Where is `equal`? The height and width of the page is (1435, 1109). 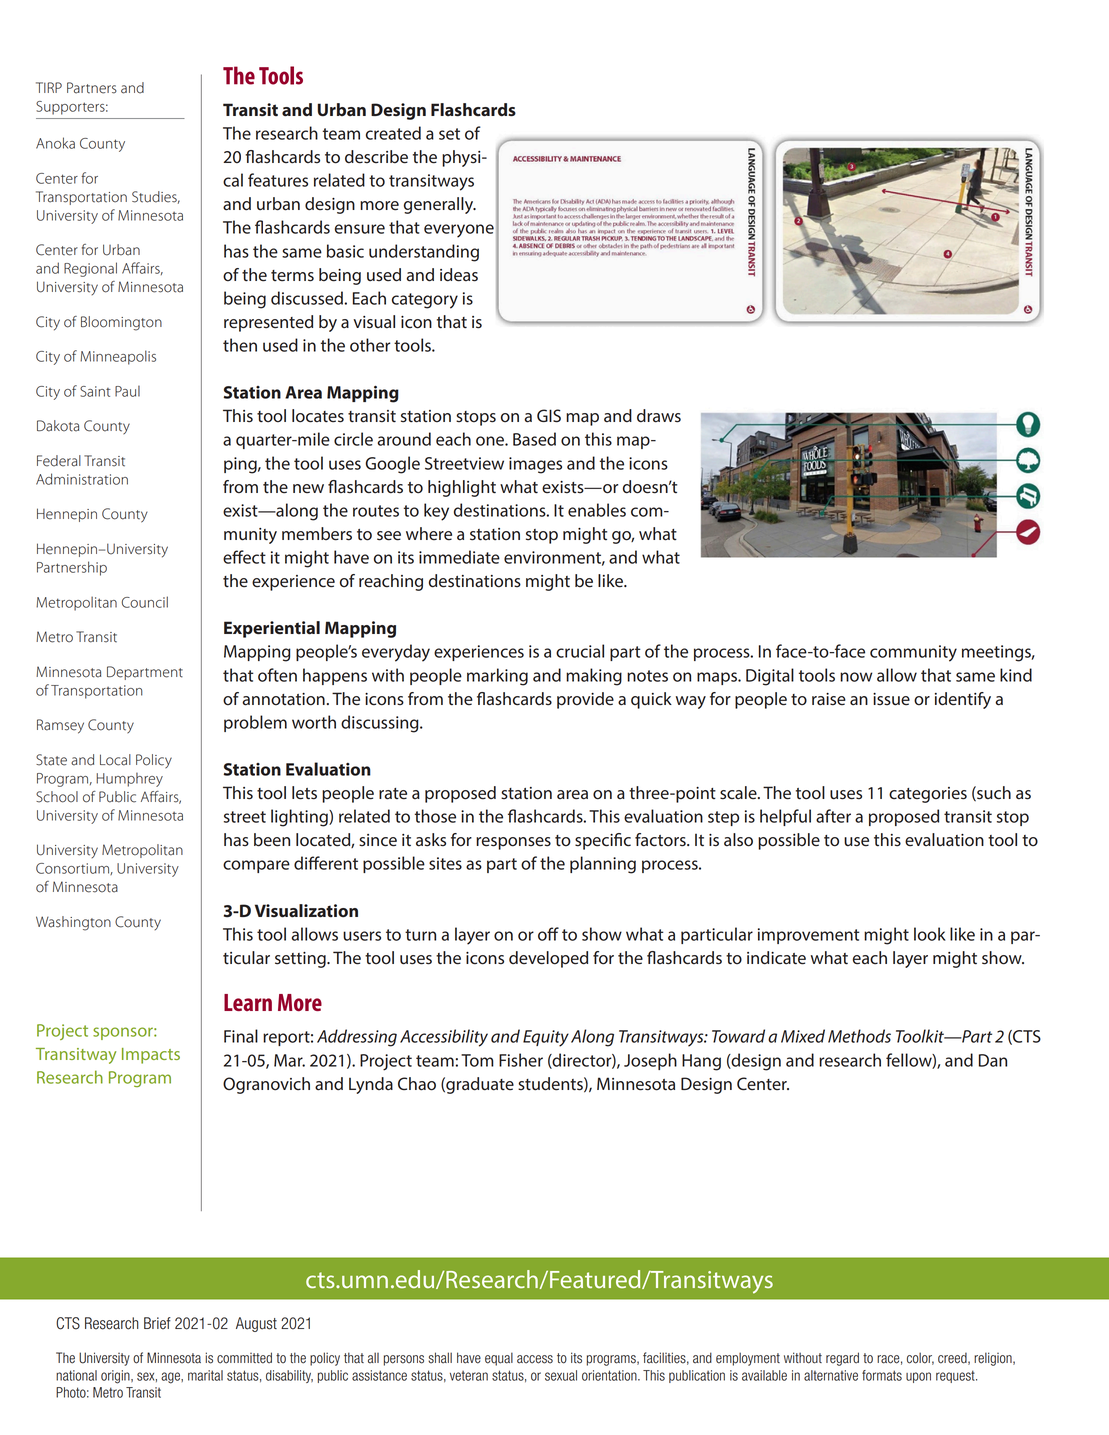
equal is located at coordinates (499, 1359).
